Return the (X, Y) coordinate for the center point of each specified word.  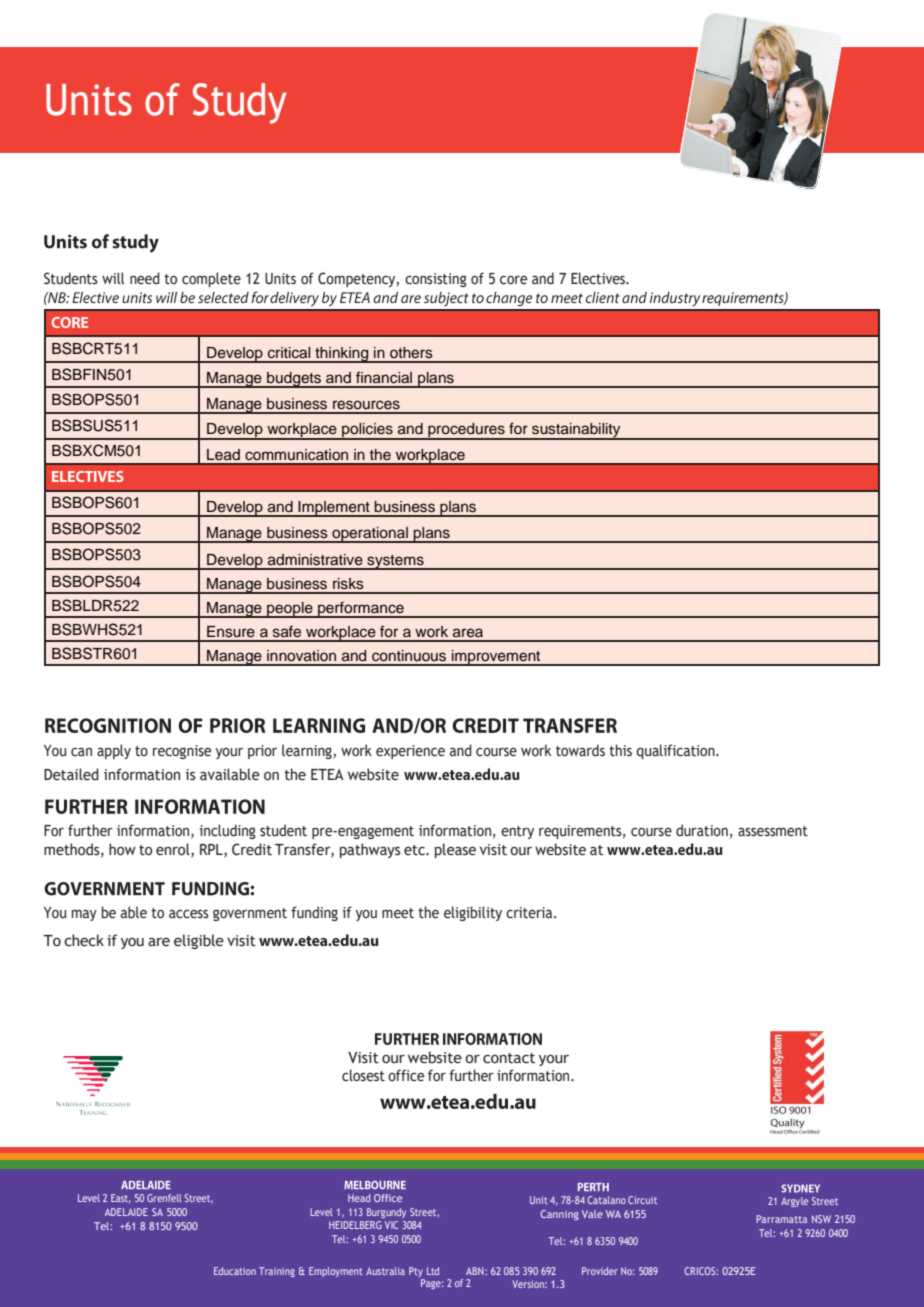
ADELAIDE (126, 1212)
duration (702, 830)
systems (395, 562)
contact (509, 1058)
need (145, 278)
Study (240, 103)
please (455, 850)
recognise (182, 752)
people (290, 610)
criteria (530, 913)
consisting (436, 280)
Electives (599, 278)
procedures (466, 431)
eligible (199, 941)
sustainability (576, 431)
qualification (676, 751)
